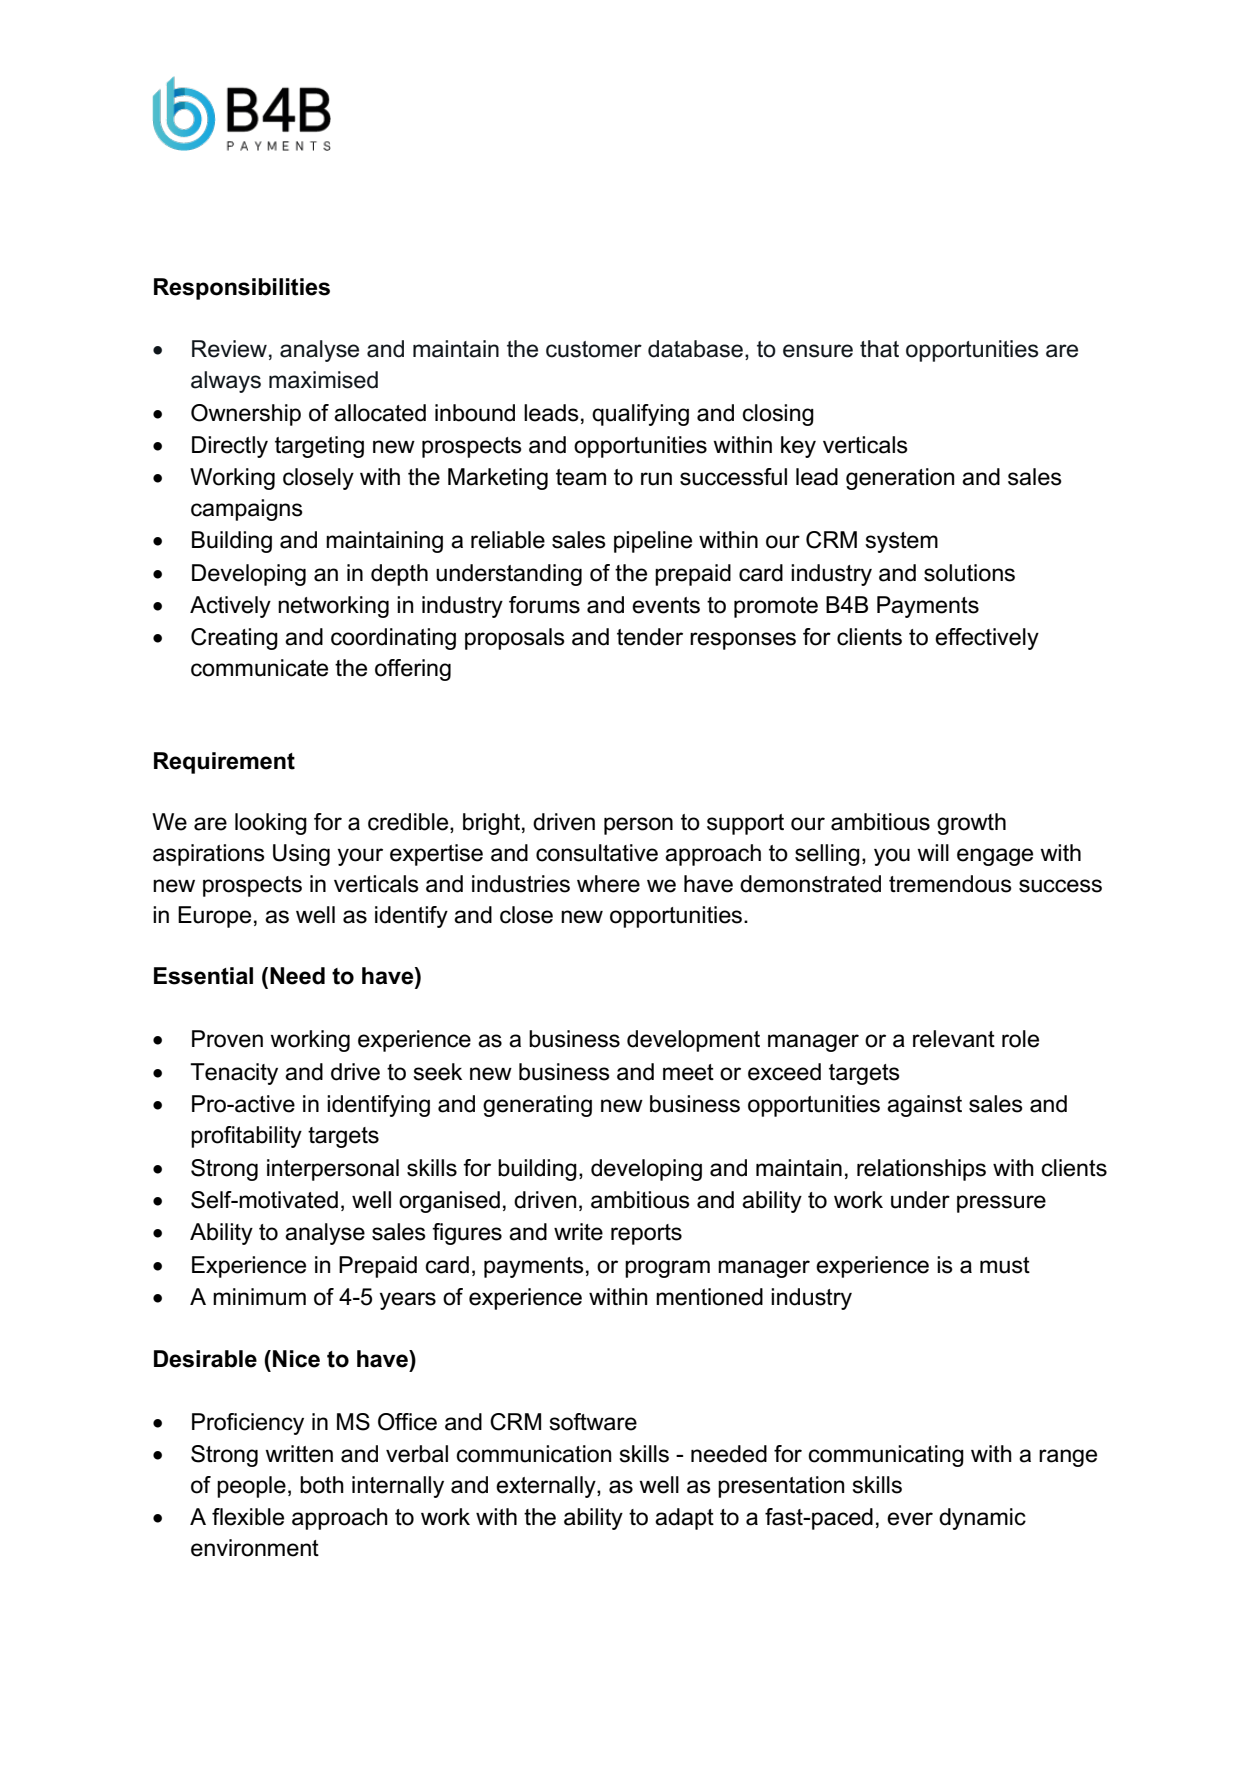  Describe the element at coordinates (987, 639) in the screenshot. I see `effectively` at that location.
